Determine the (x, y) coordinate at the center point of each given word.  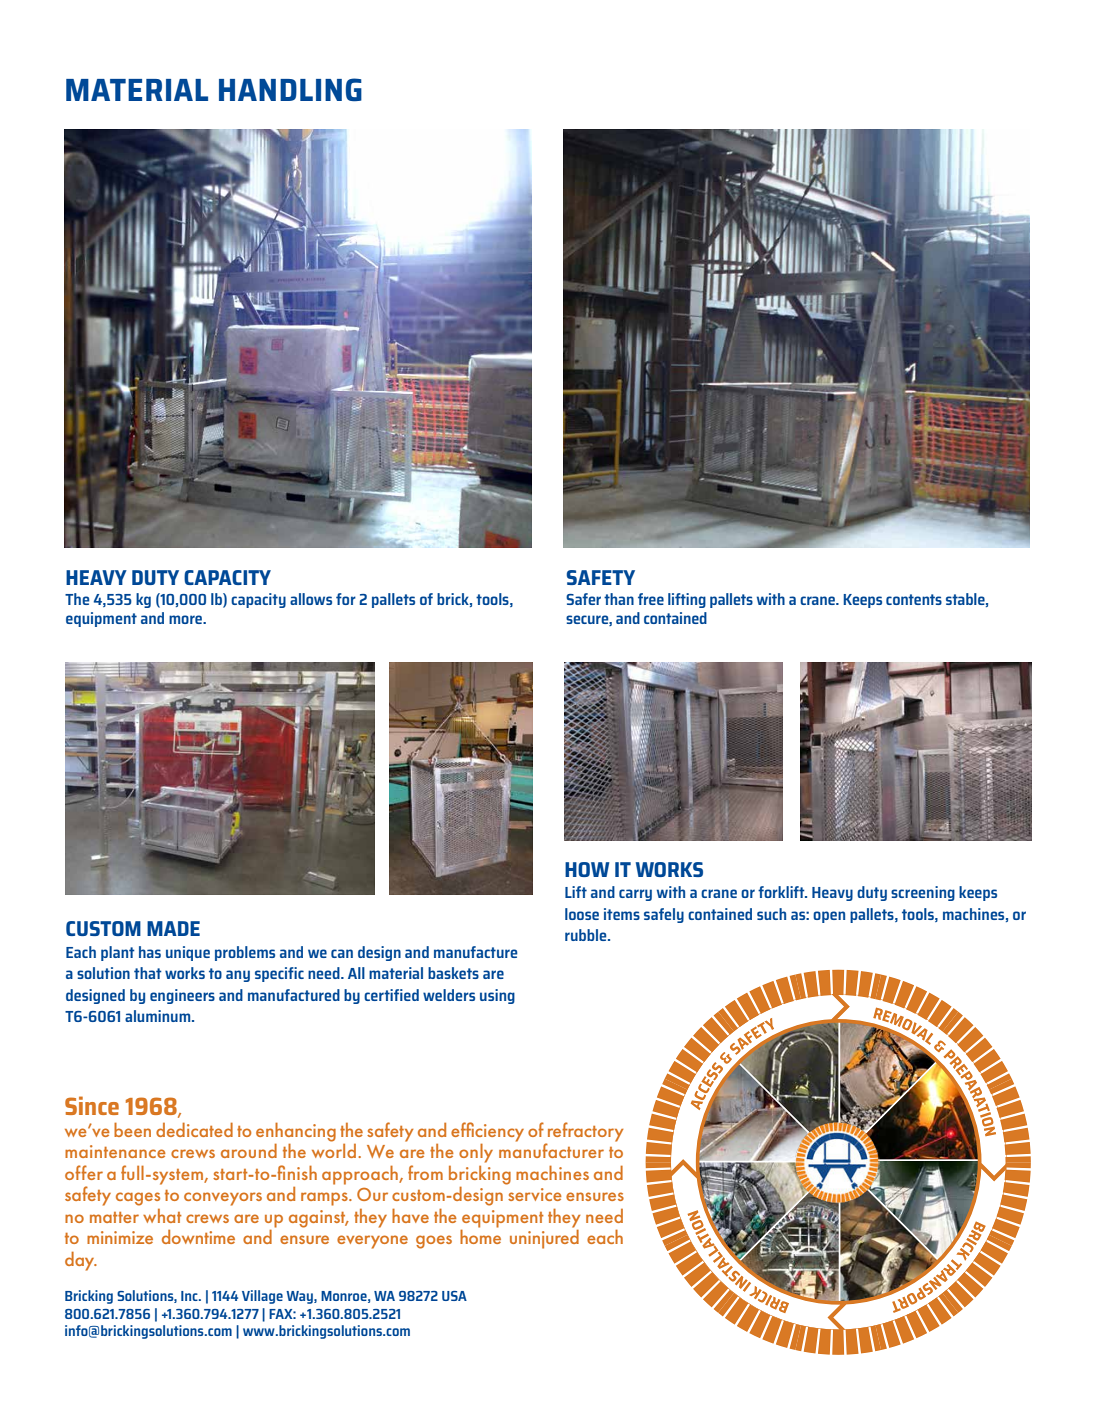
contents (914, 599)
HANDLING (290, 90)
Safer (583, 599)
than (619, 599)
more (187, 619)
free (651, 599)
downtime (198, 1236)
